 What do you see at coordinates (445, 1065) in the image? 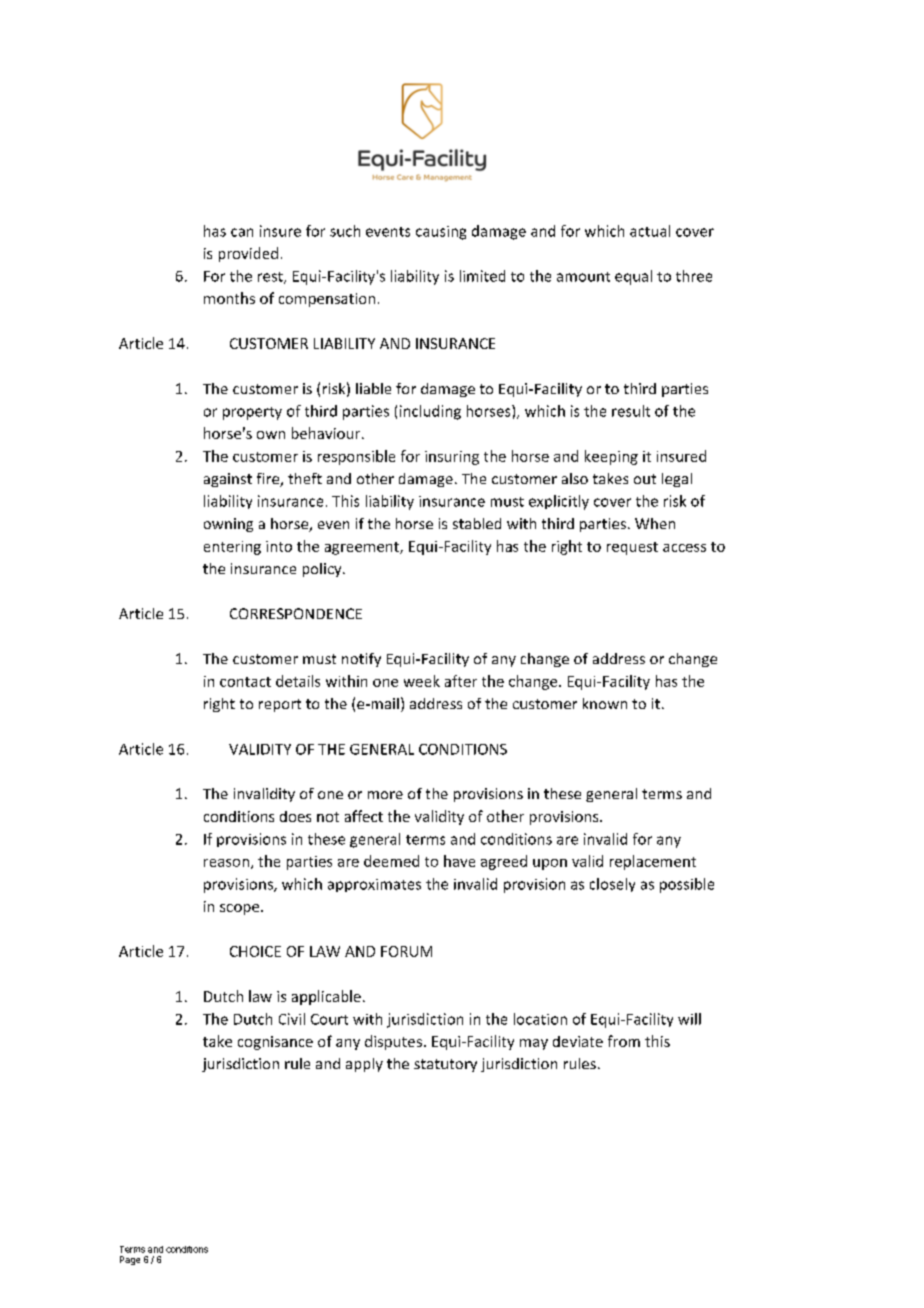
I see `statutory` at bounding box center [445, 1065].
